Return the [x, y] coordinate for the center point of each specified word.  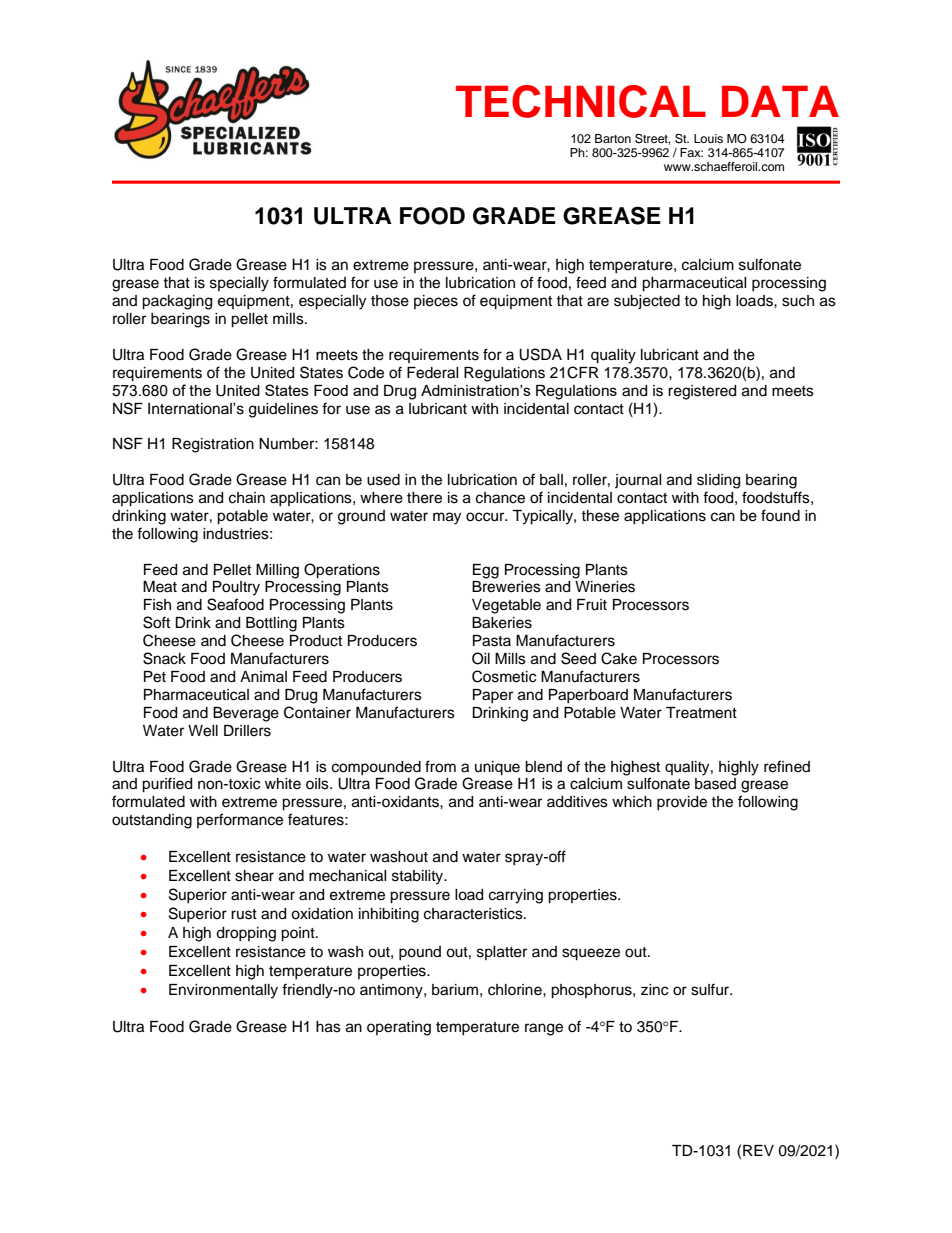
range [544, 1029]
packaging [177, 302]
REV [758, 1150]
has [328, 1027]
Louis [708, 138]
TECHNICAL [581, 101]
